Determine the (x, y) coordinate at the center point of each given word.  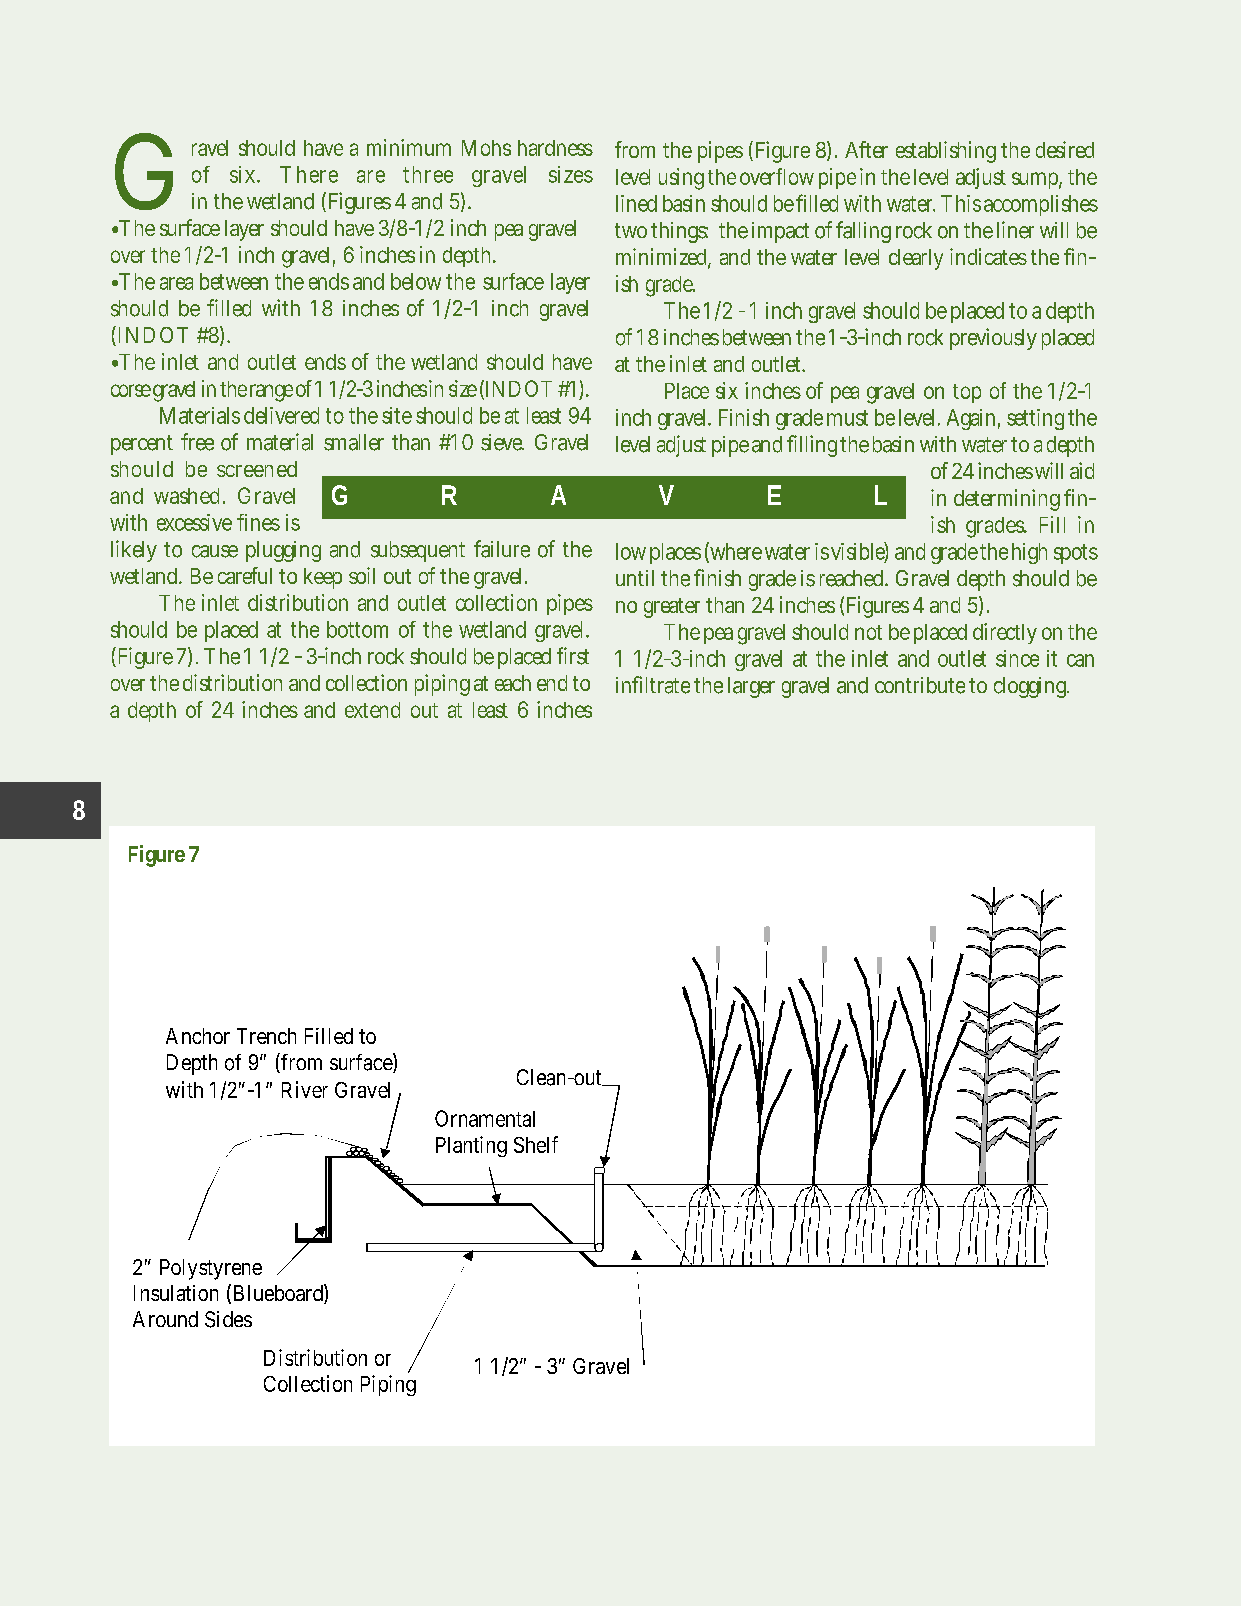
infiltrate (653, 685)
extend (372, 710)
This (961, 203)
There (309, 174)
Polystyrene (211, 1269)
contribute (920, 685)
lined (636, 203)
